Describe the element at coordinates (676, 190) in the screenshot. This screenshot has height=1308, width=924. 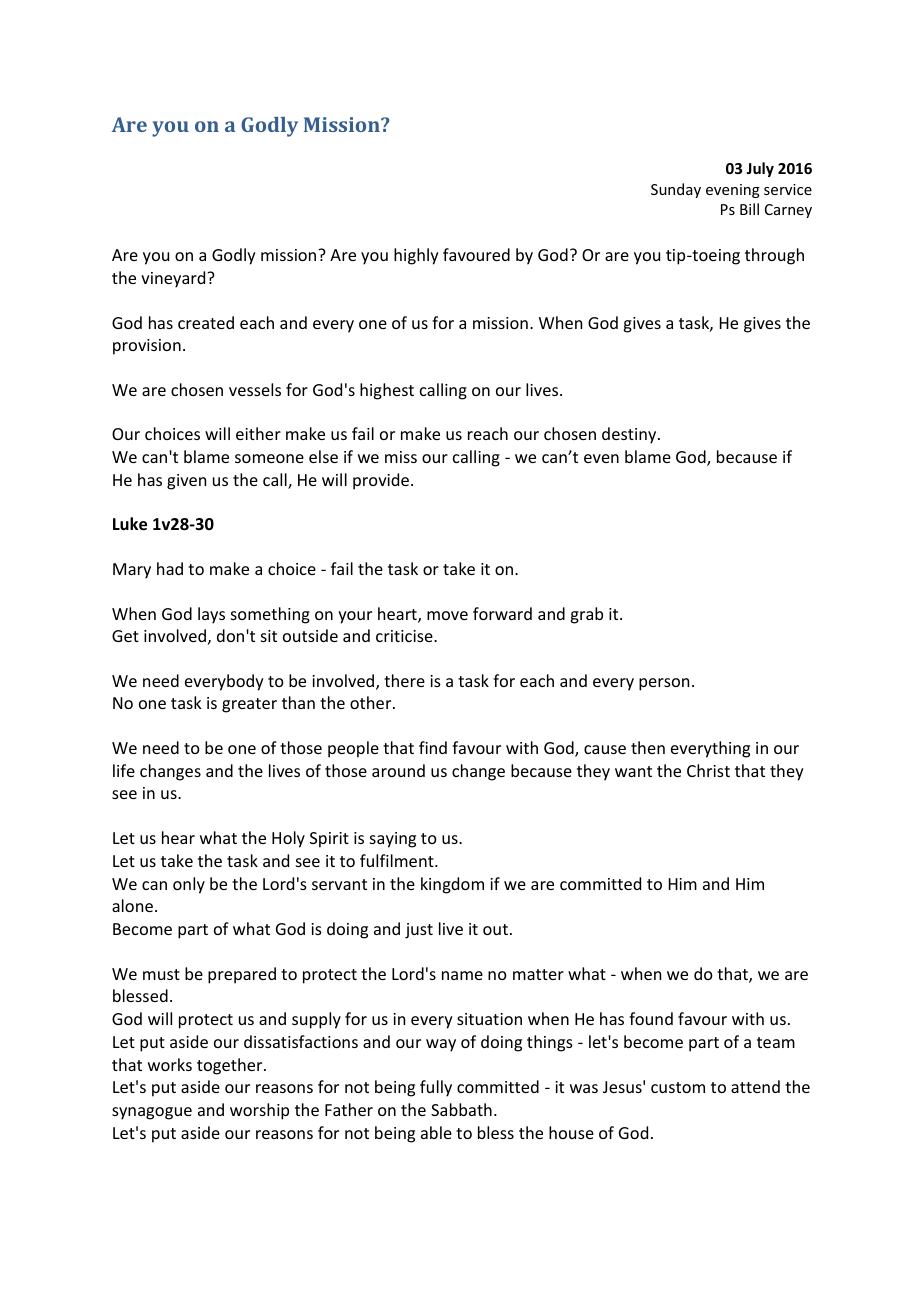
I see `Sunday` at that location.
